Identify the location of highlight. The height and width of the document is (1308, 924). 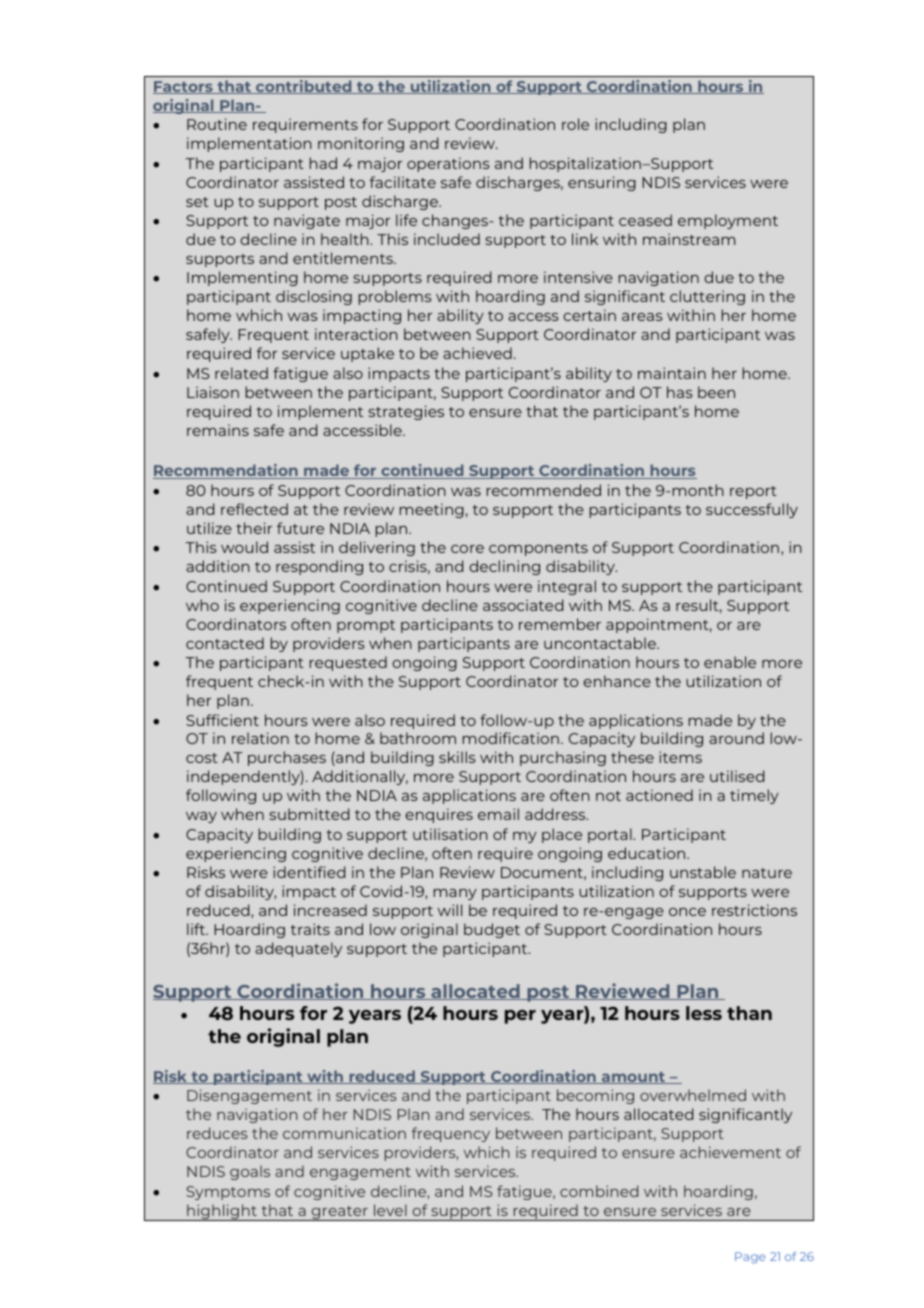
(222, 1212).
